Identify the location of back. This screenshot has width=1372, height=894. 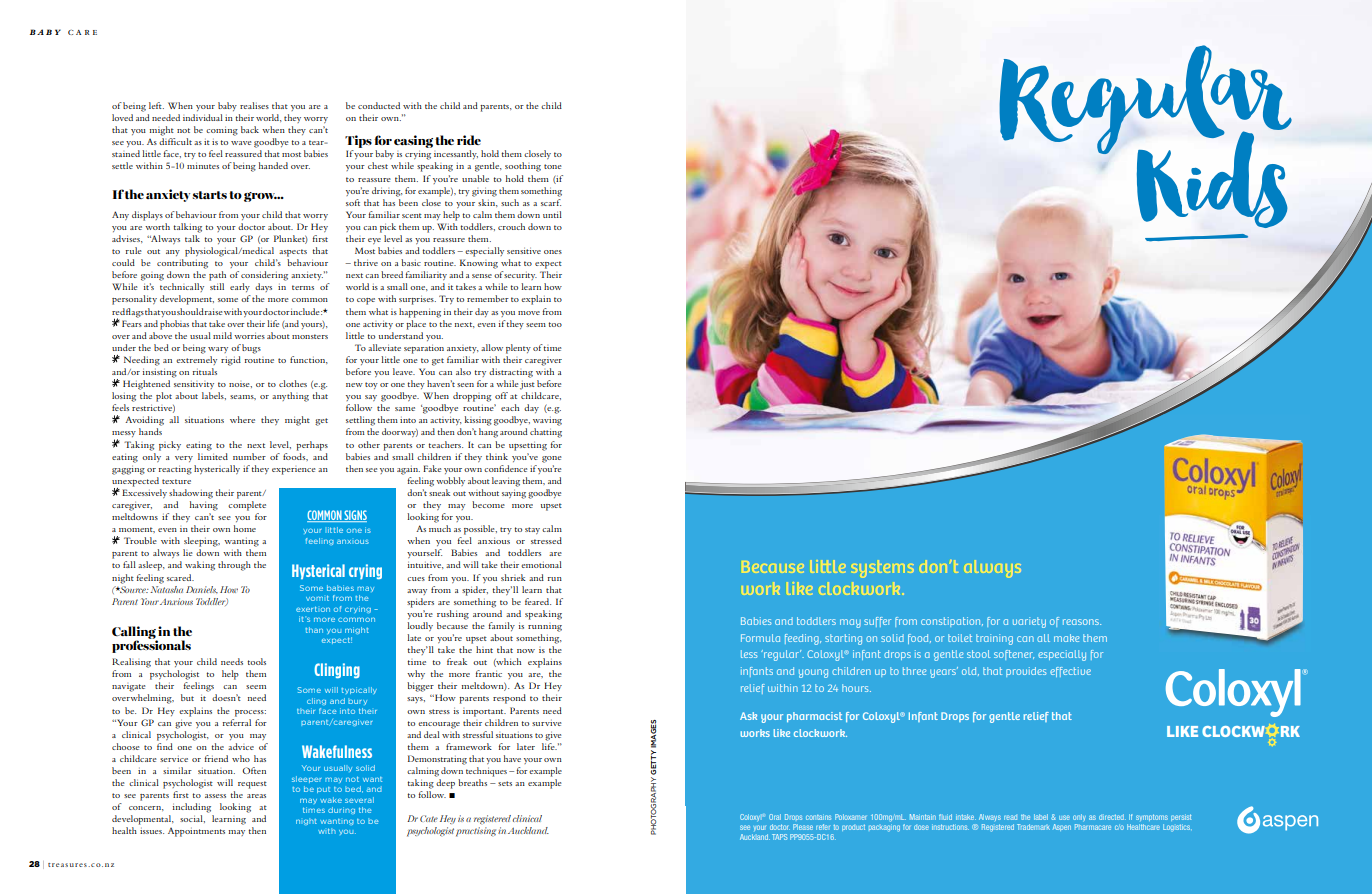
(250, 129).
